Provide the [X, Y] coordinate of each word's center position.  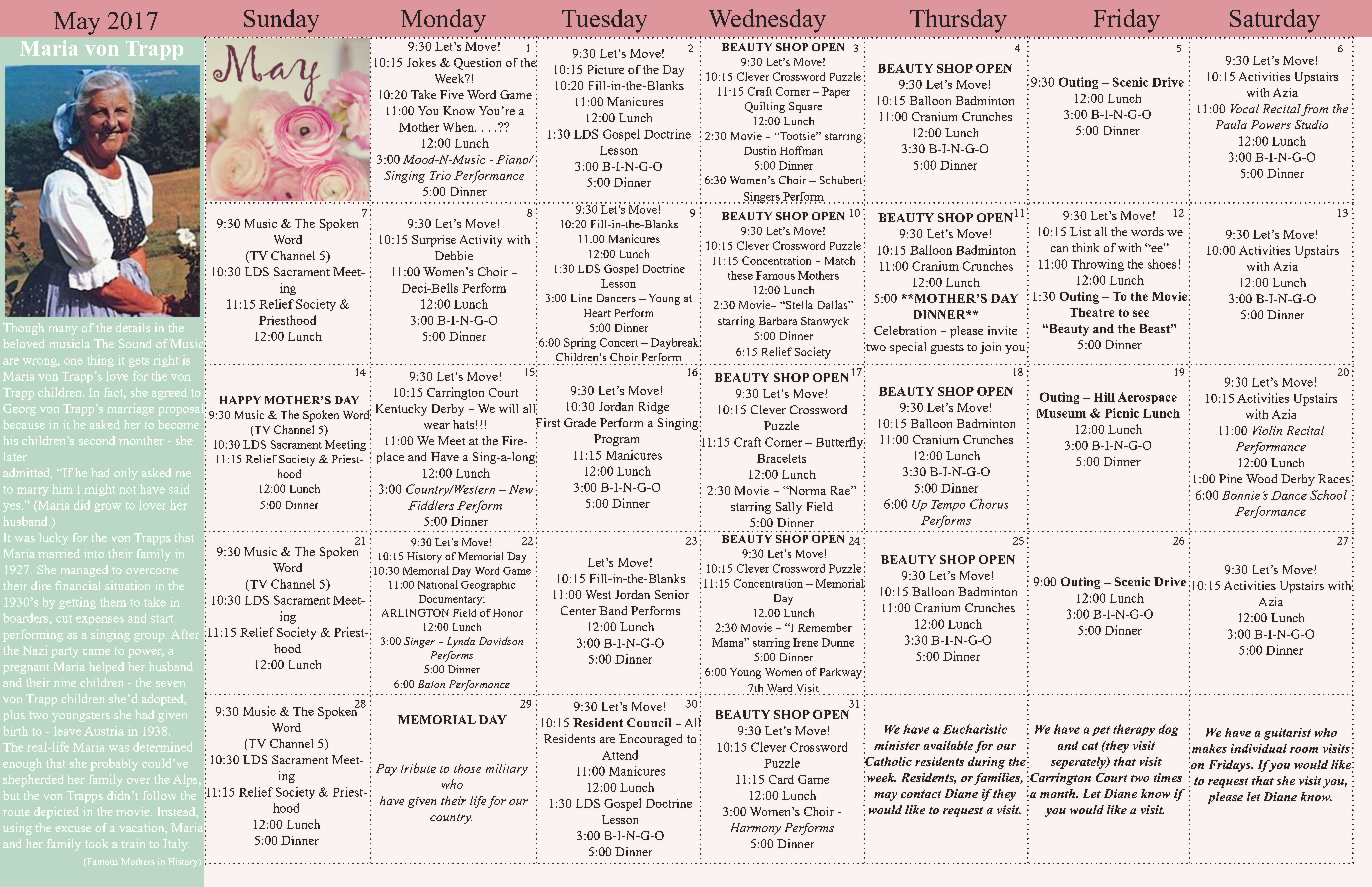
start [162, 619]
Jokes [421, 62]
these [740, 275]
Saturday [1275, 21]
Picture [606, 69]
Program [616, 440]
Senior [672, 594]
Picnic [1122, 413]
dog [1168, 730]
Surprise [434, 241]
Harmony [756, 829]
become [178, 424]
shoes [1162, 264]
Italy [176, 845]
